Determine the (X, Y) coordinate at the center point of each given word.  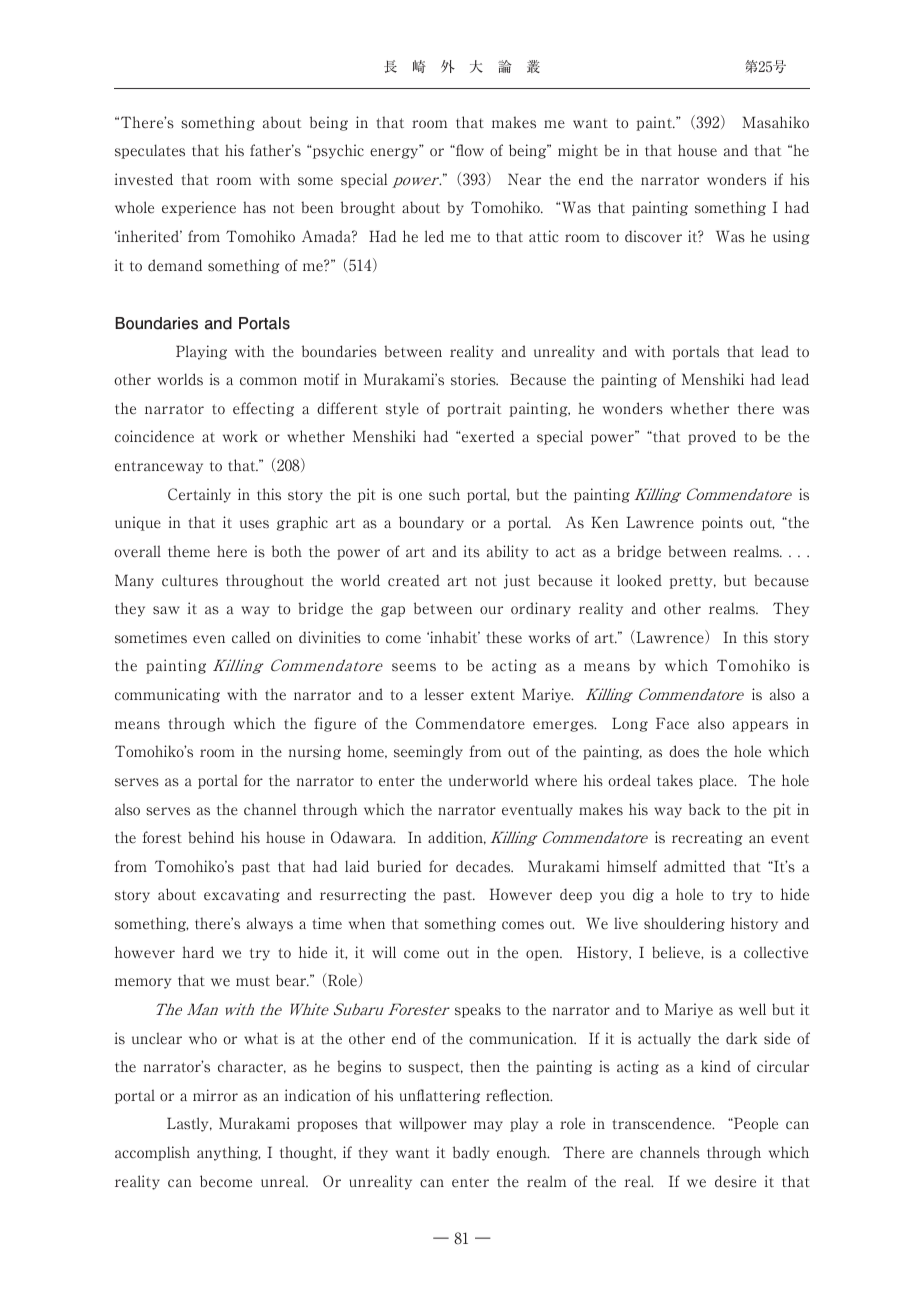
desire (735, 1181)
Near (524, 179)
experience (199, 208)
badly (471, 1153)
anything (228, 1153)
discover (653, 236)
